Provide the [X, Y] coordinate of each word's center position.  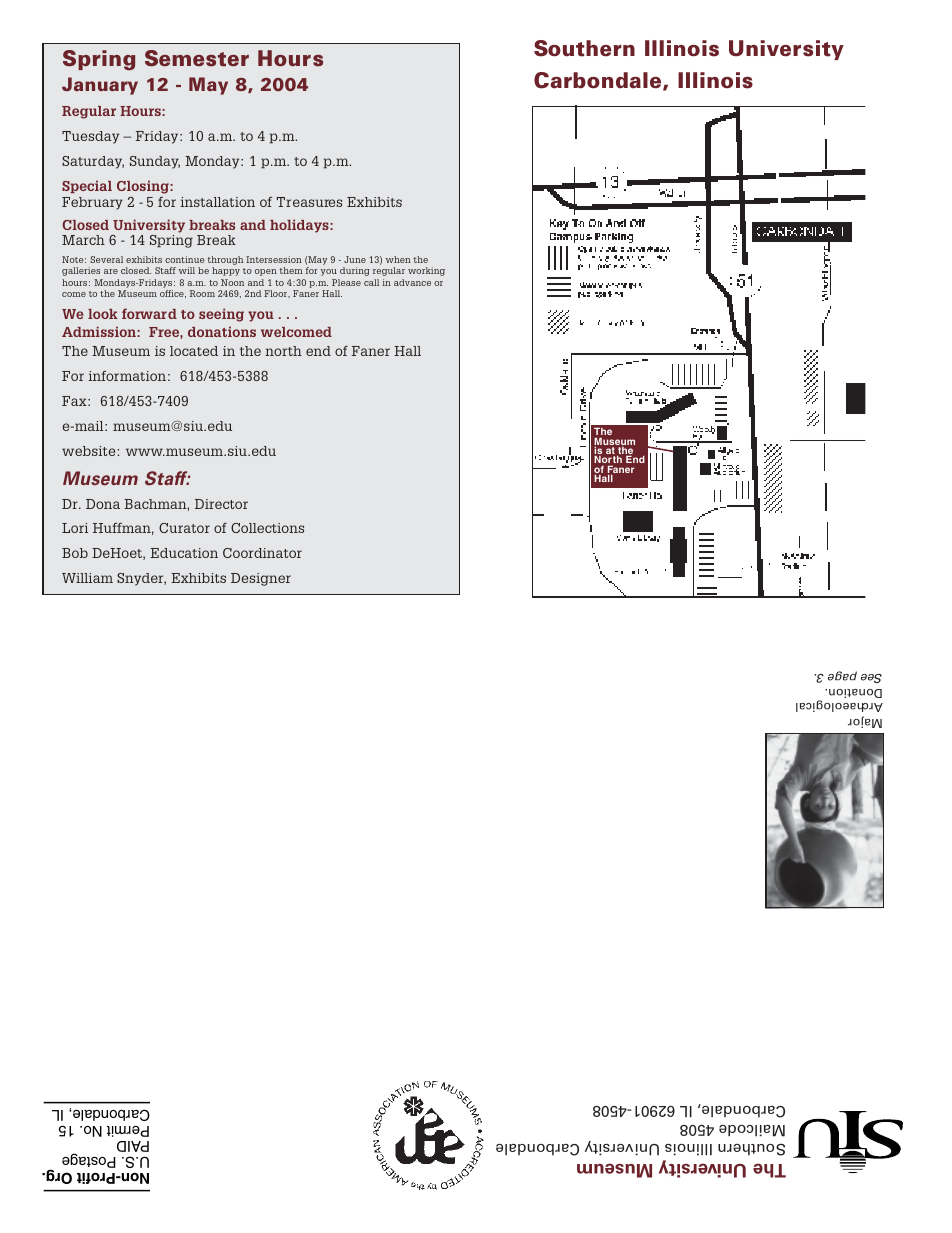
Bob [75, 553]
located [194, 351]
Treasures [309, 202]
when [398, 259]
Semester [197, 58]
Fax [75, 401]
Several [106, 259]
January [100, 86]
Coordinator [262, 553]
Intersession [274, 259]
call [371, 282]
